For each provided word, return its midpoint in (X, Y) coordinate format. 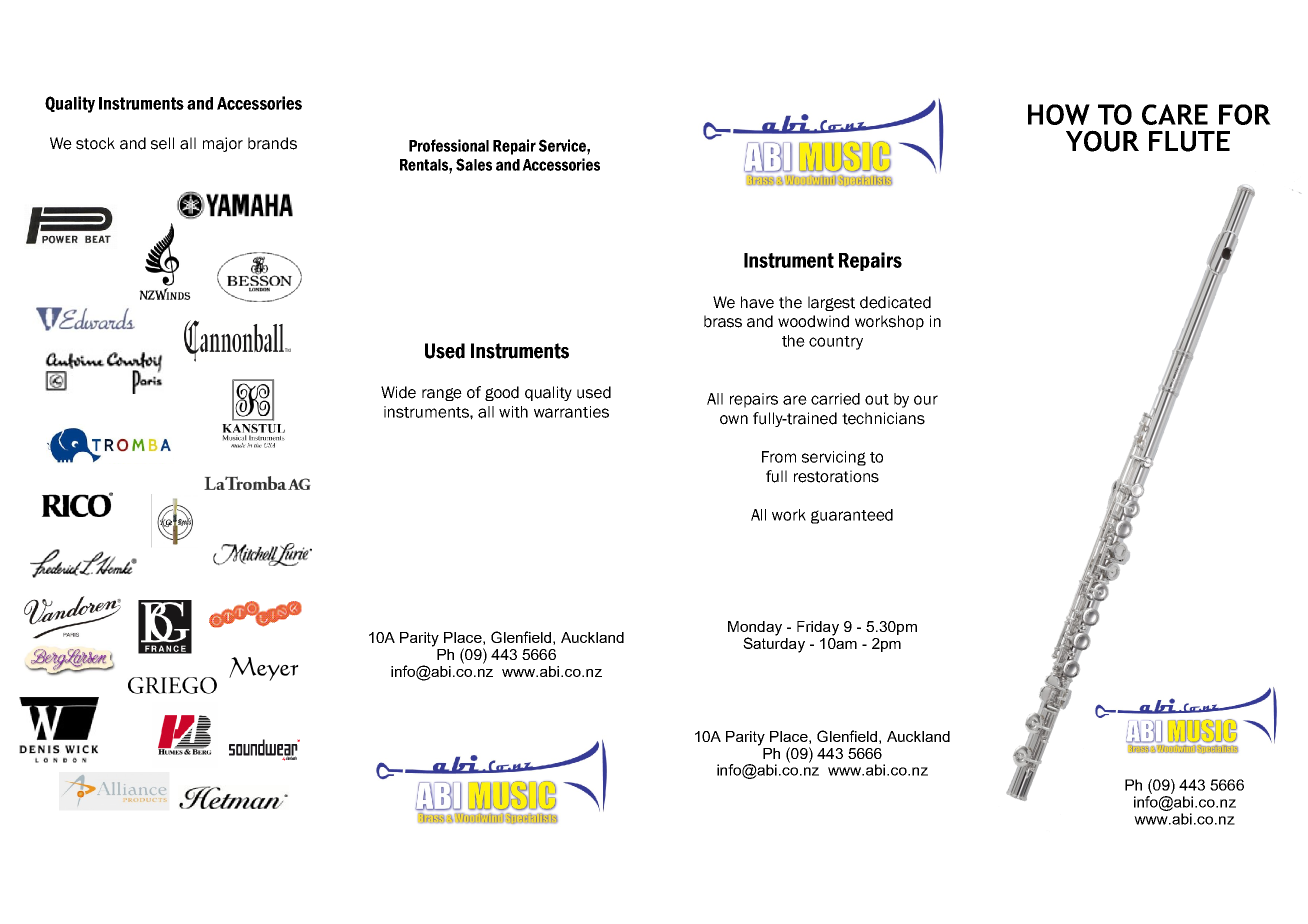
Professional (449, 145)
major (223, 144)
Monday (755, 629)
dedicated (895, 302)
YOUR (1102, 141)
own (734, 420)
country (836, 343)
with (513, 412)
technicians (883, 418)
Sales (474, 164)
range (442, 394)
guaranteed (852, 516)
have (757, 302)
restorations (836, 476)
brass (723, 321)
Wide (398, 392)
